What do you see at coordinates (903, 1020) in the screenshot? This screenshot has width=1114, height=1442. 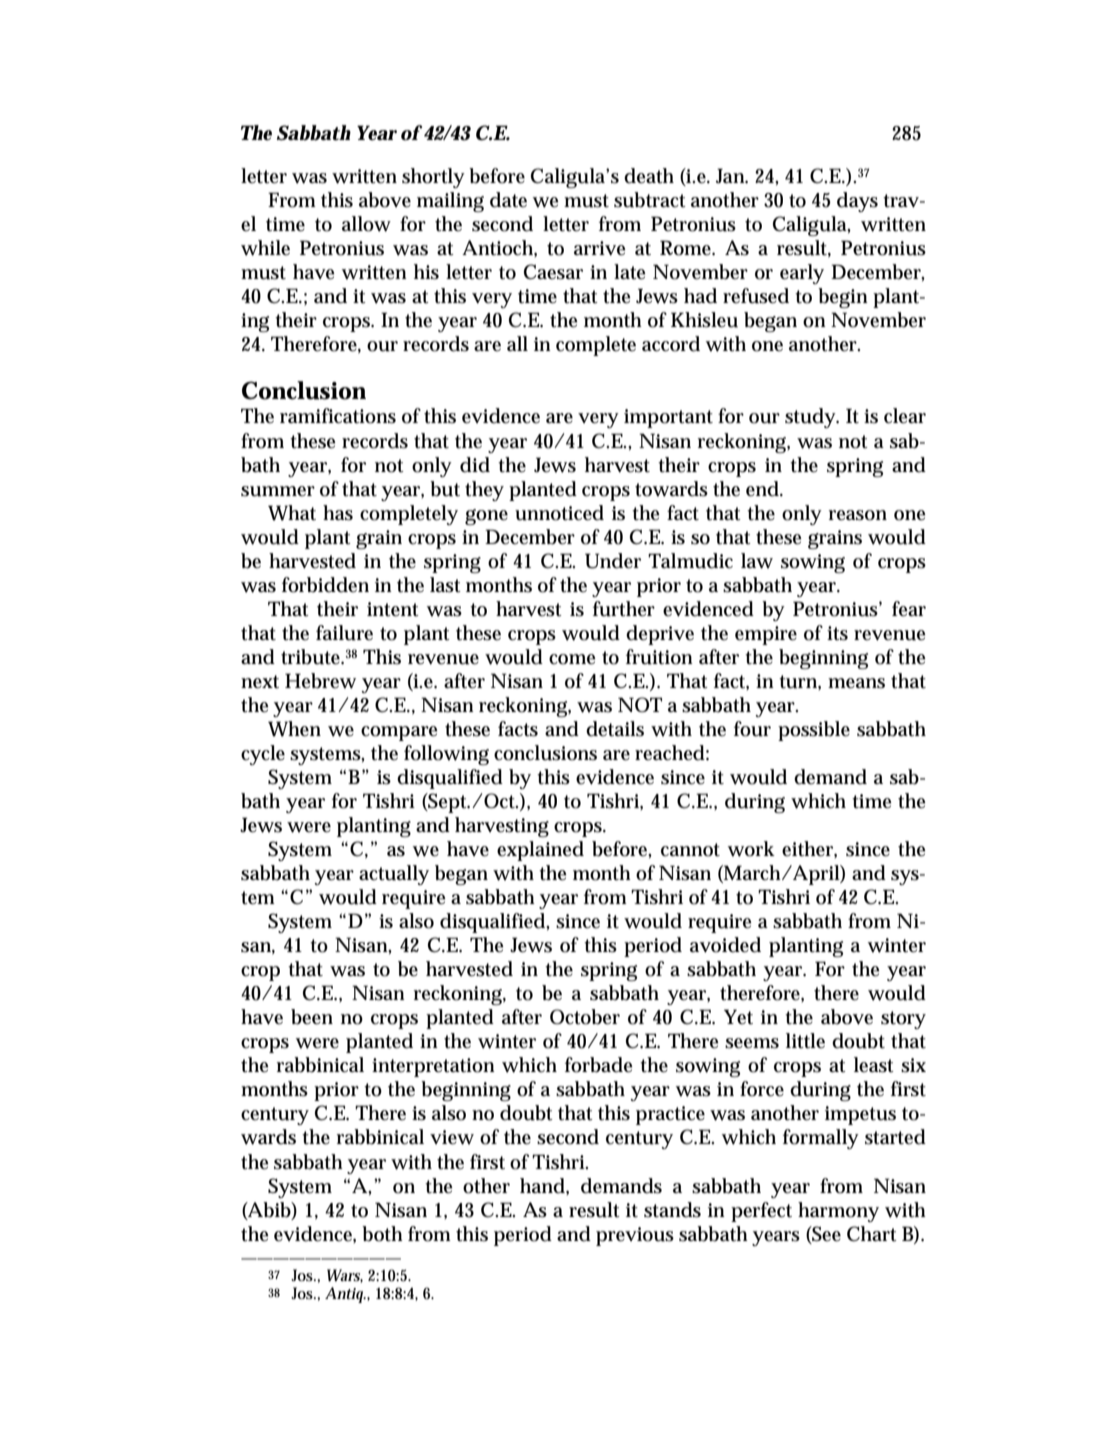 I see `story` at bounding box center [903, 1020].
